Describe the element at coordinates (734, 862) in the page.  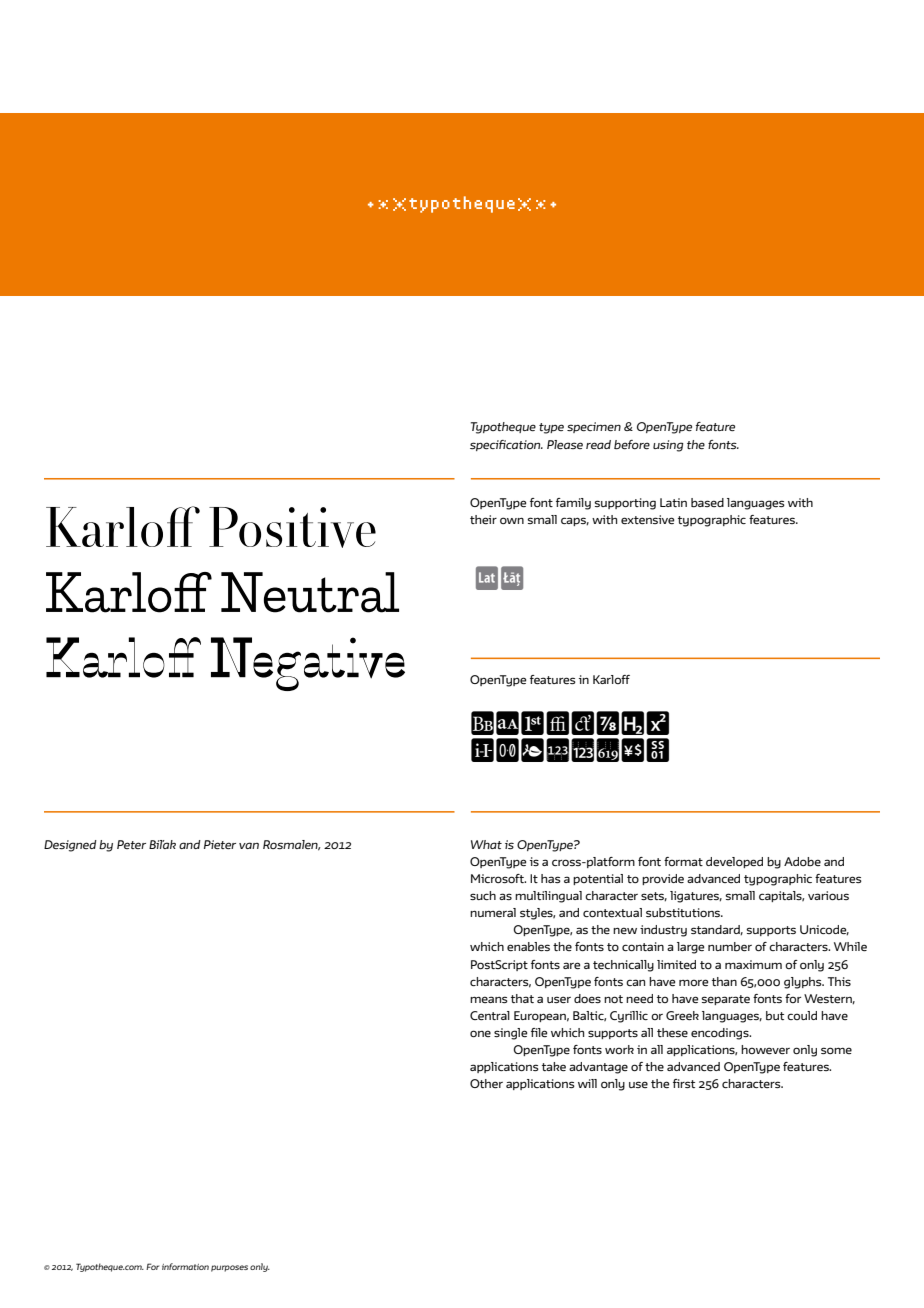
I see `developed` at that location.
